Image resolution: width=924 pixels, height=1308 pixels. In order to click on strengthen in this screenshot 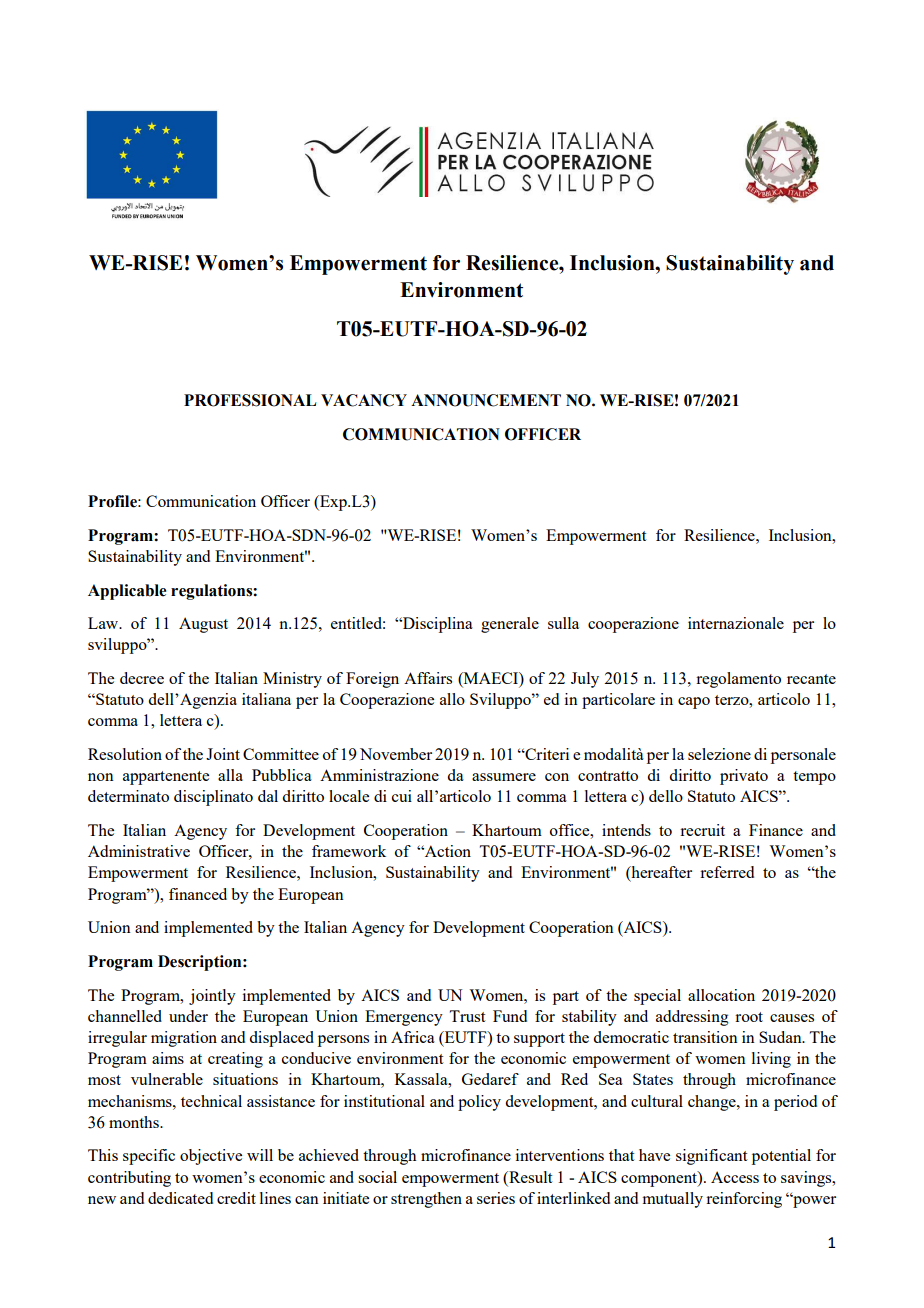, I will do `click(426, 1200)`.
